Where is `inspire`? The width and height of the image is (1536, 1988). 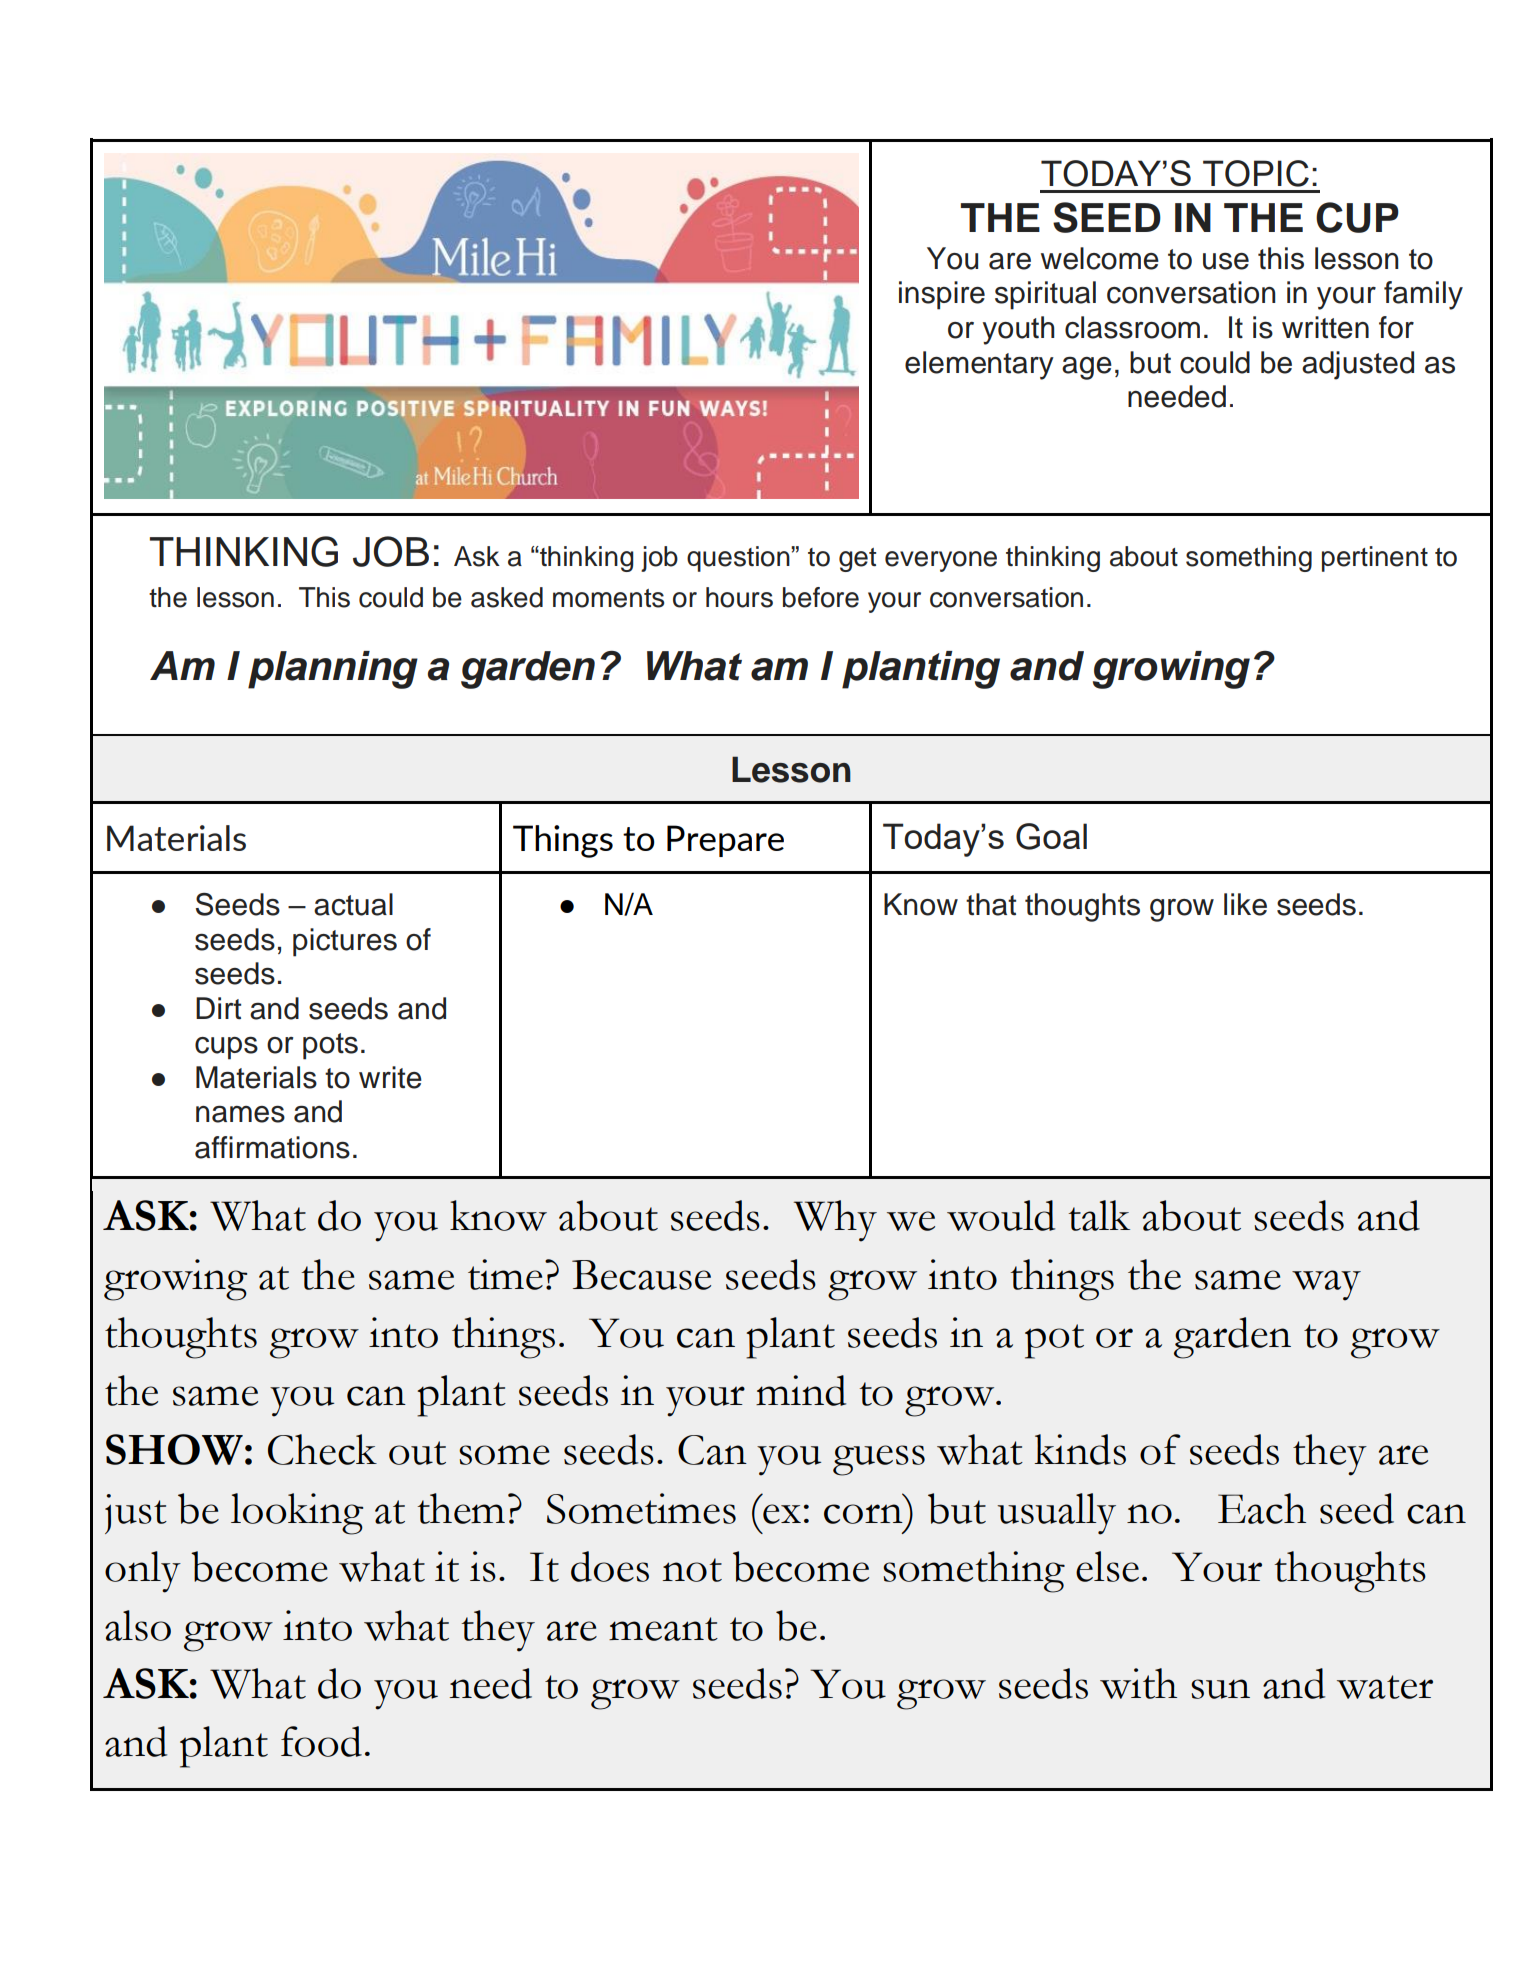 inspire is located at coordinates (942, 295).
